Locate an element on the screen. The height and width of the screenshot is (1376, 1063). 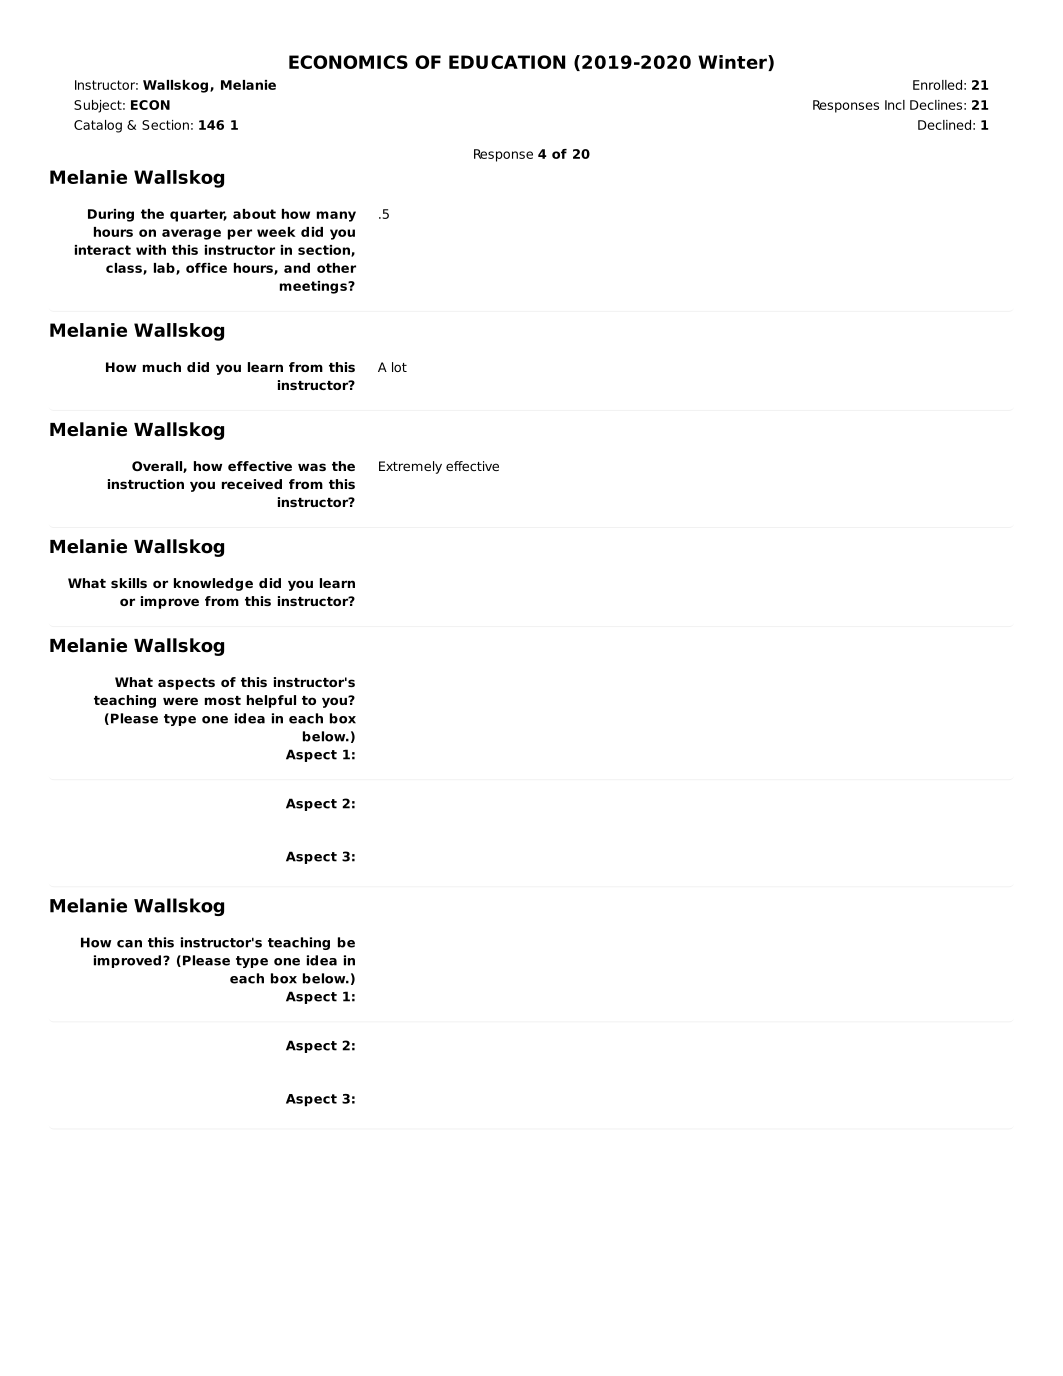
were is located at coordinates (180, 701).
